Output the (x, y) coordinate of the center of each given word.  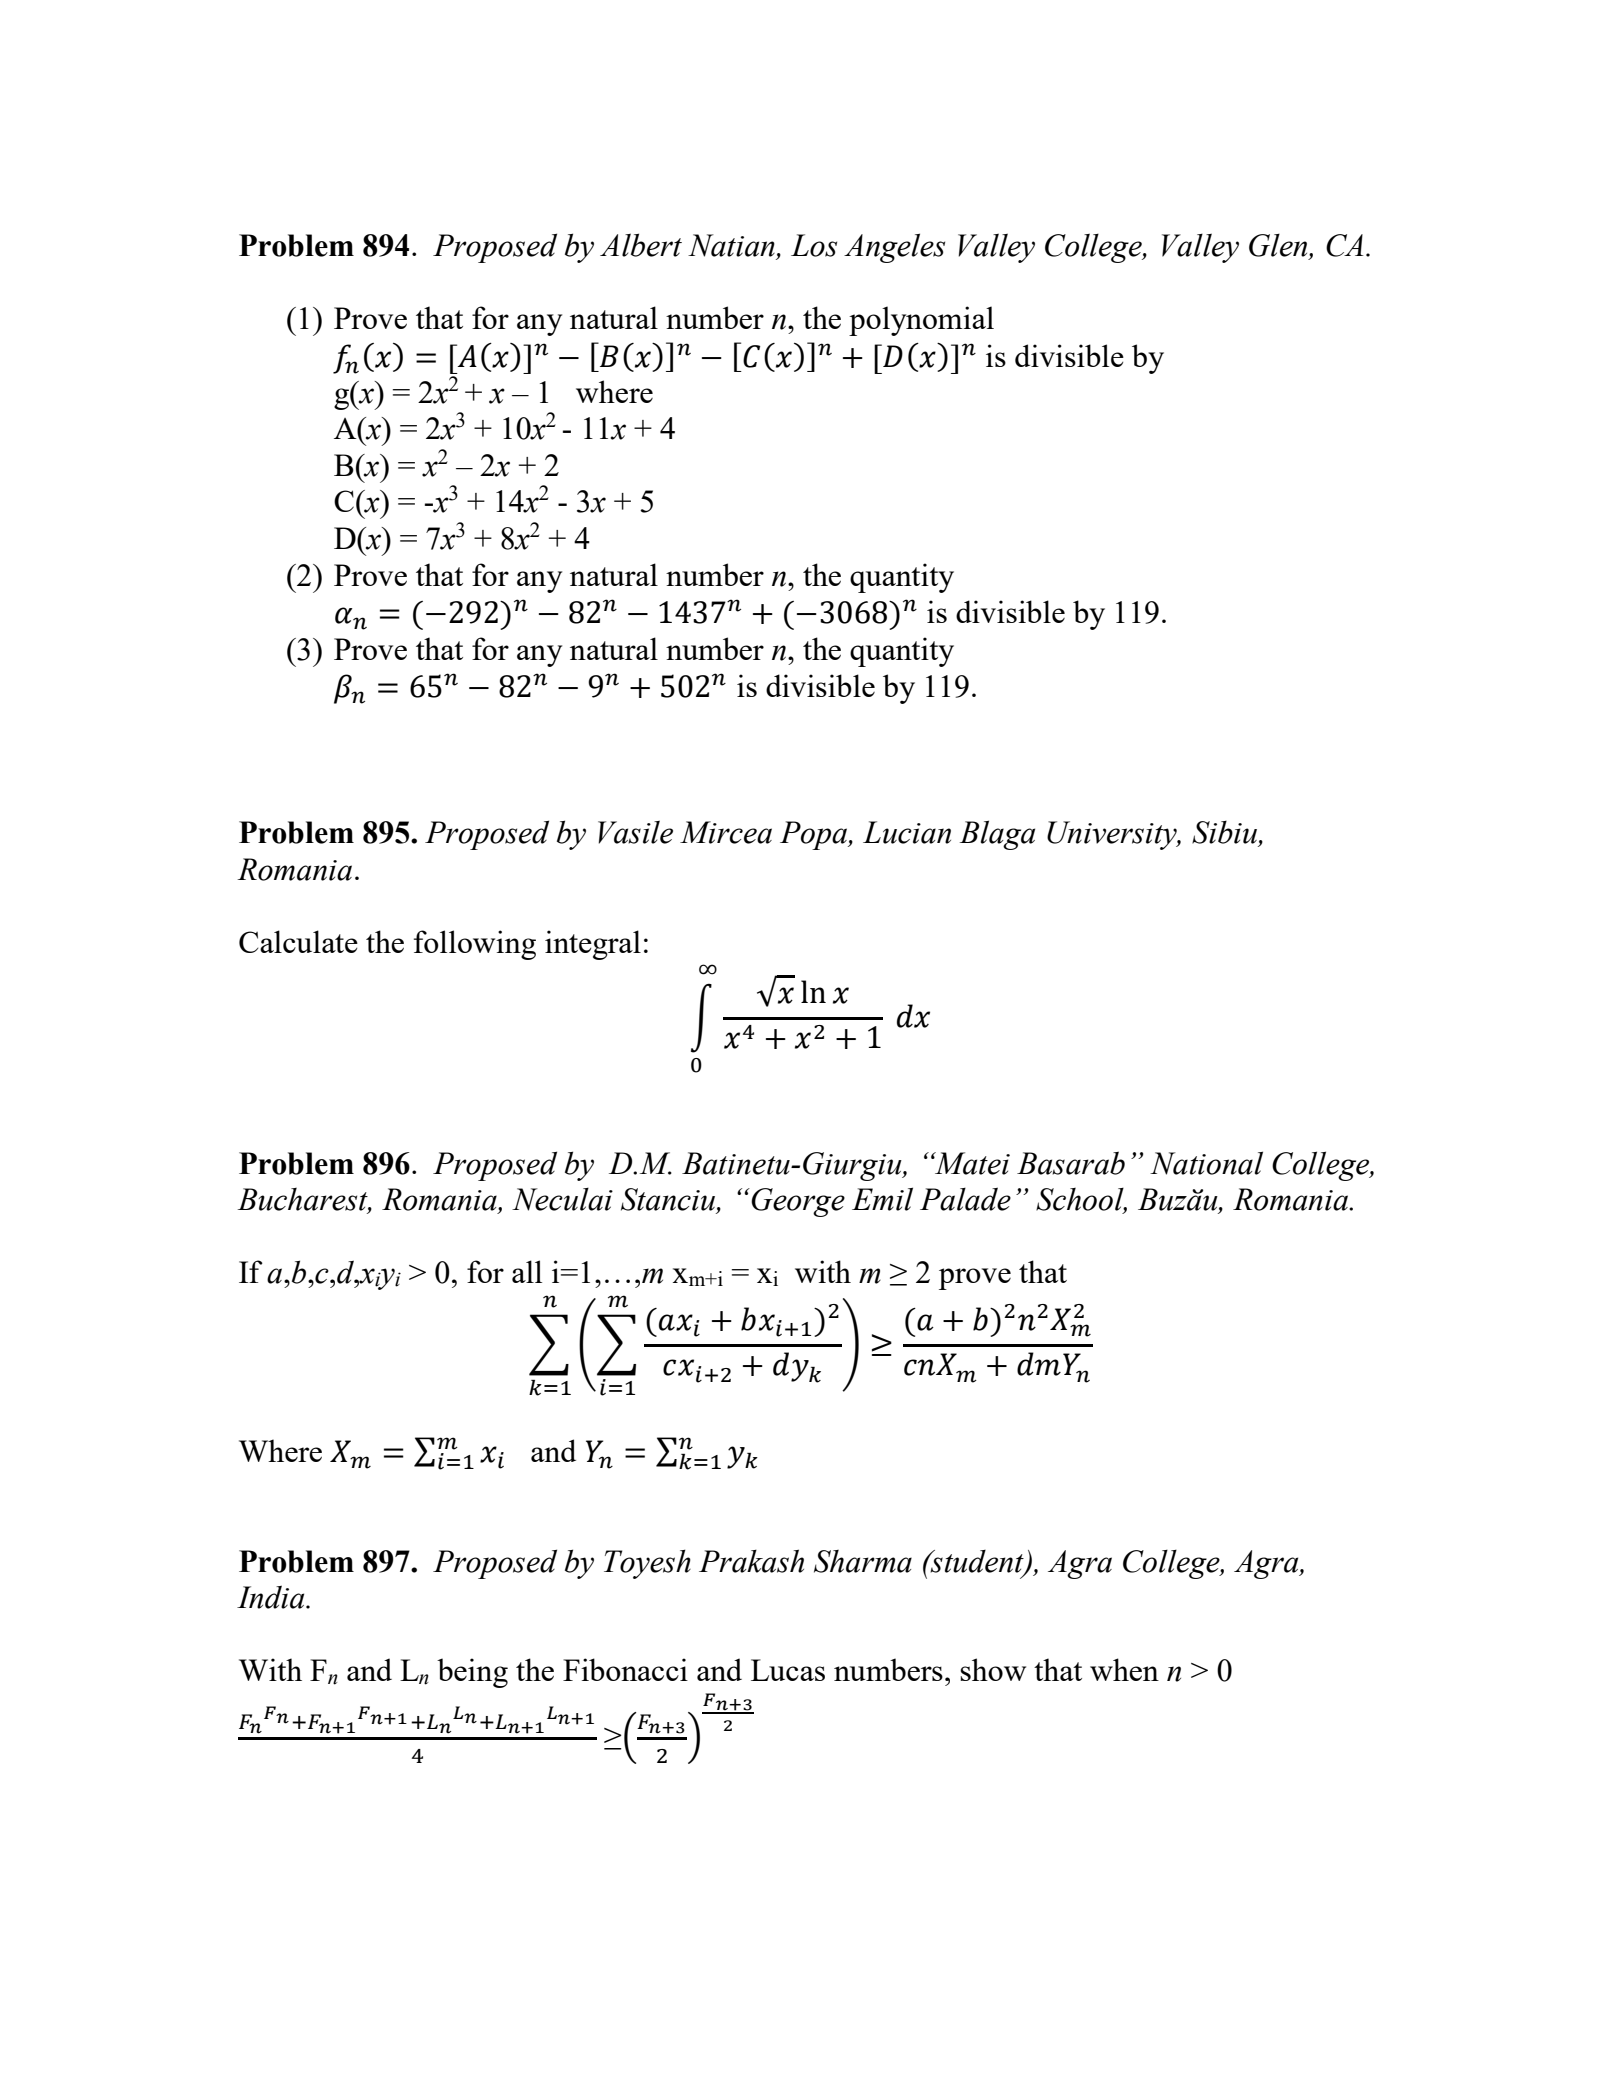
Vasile (635, 832)
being (472, 1673)
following (475, 945)
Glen (1279, 246)
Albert (641, 245)
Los (814, 245)
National (1206, 1163)
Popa (814, 835)
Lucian (907, 832)
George (798, 1202)
